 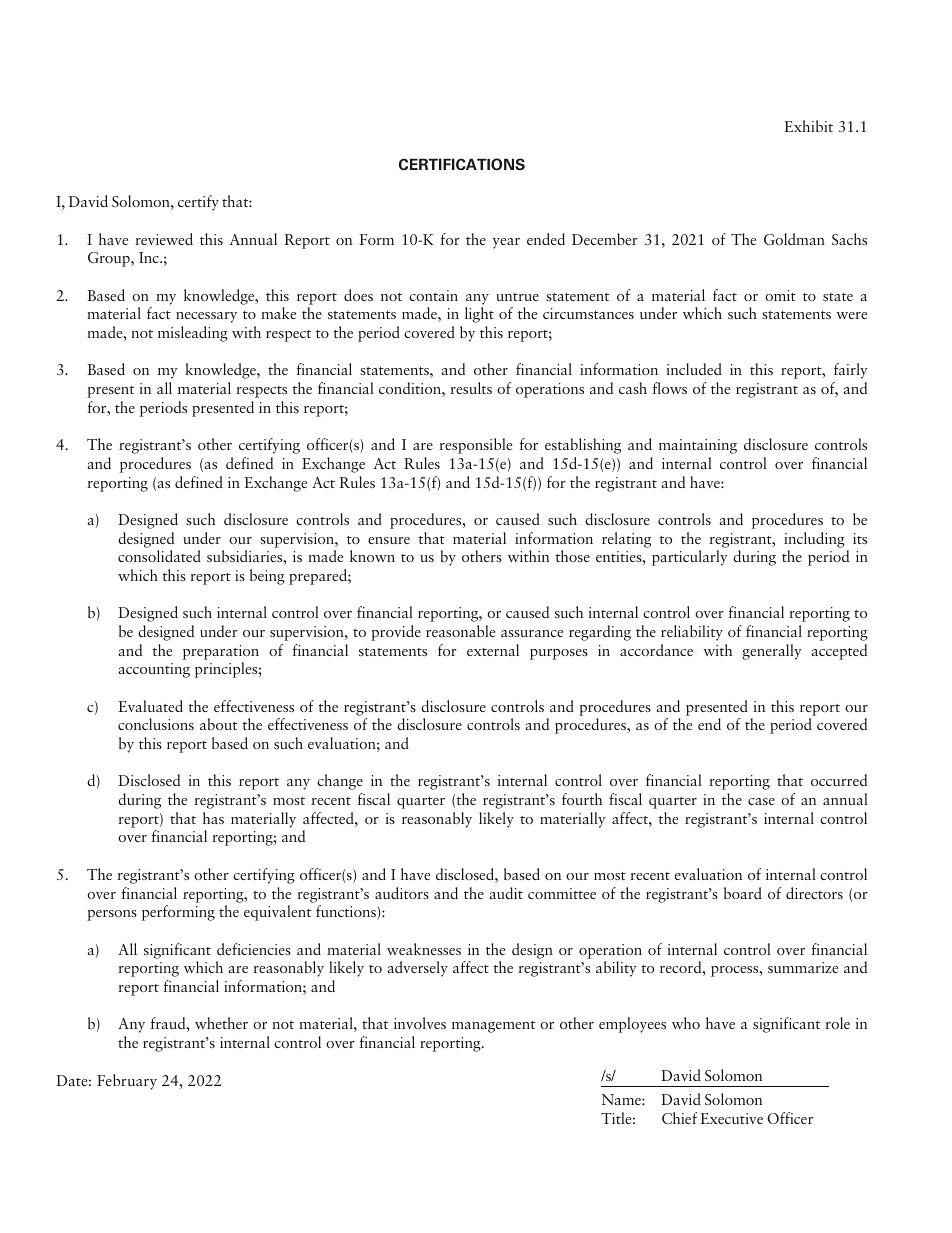 What do you see at coordinates (460, 631) in the screenshot?
I see `reasonable` at bounding box center [460, 631].
